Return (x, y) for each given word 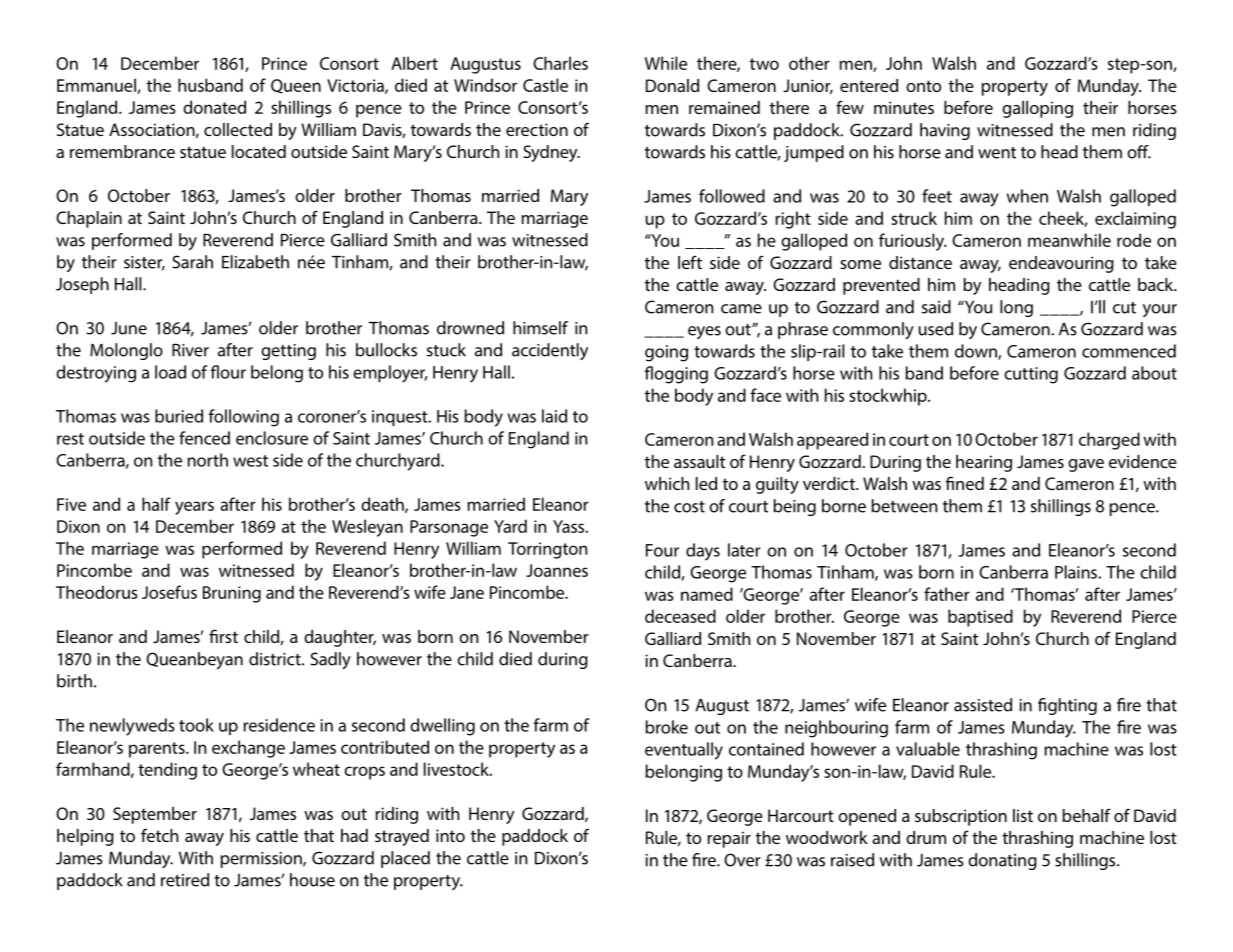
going (666, 353)
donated (214, 107)
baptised (980, 618)
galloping (1037, 109)
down (977, 352)
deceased (680, 616)
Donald (672, 85)
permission (262, 860)
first (223, 636)
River (190, 350)
